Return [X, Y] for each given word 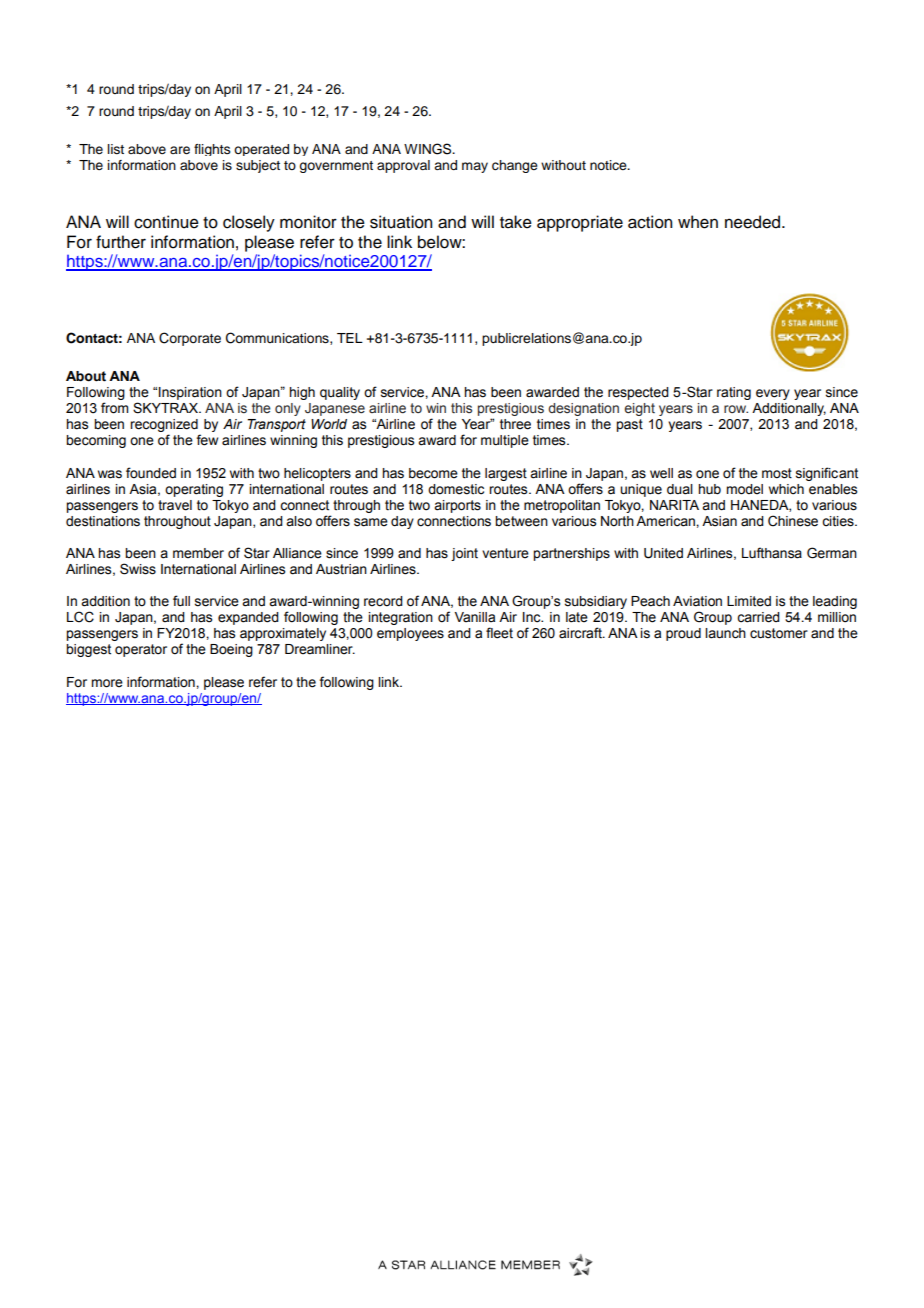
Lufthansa [772, 553]
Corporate [190, 339]
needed [754, 222]
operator [141, 650]
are [180, 150]
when [698, 222]
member [198, 553]
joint [464, 554]
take [516, 222]
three [515, 424]
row [736, 409]
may [475, 167]
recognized [165, 427]
